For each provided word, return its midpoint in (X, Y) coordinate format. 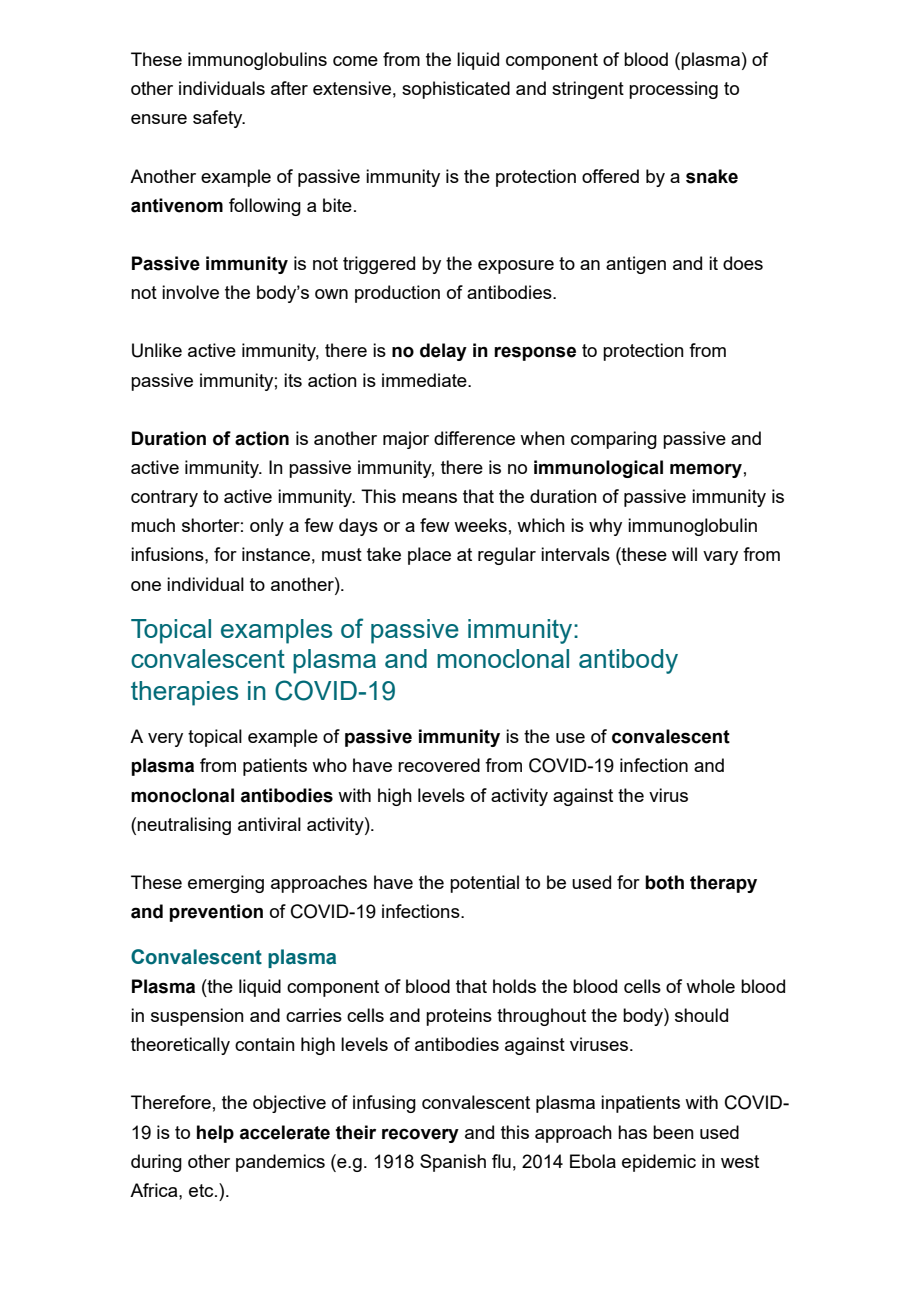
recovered (439, 765)
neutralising (184, 826)
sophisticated (456, 90)
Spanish (453, 1163)
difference (474, 438)
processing (673, 90)
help (215, 1134)
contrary (164, 498)
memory (706, 471)
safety (219, 119)
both (664, 882)
